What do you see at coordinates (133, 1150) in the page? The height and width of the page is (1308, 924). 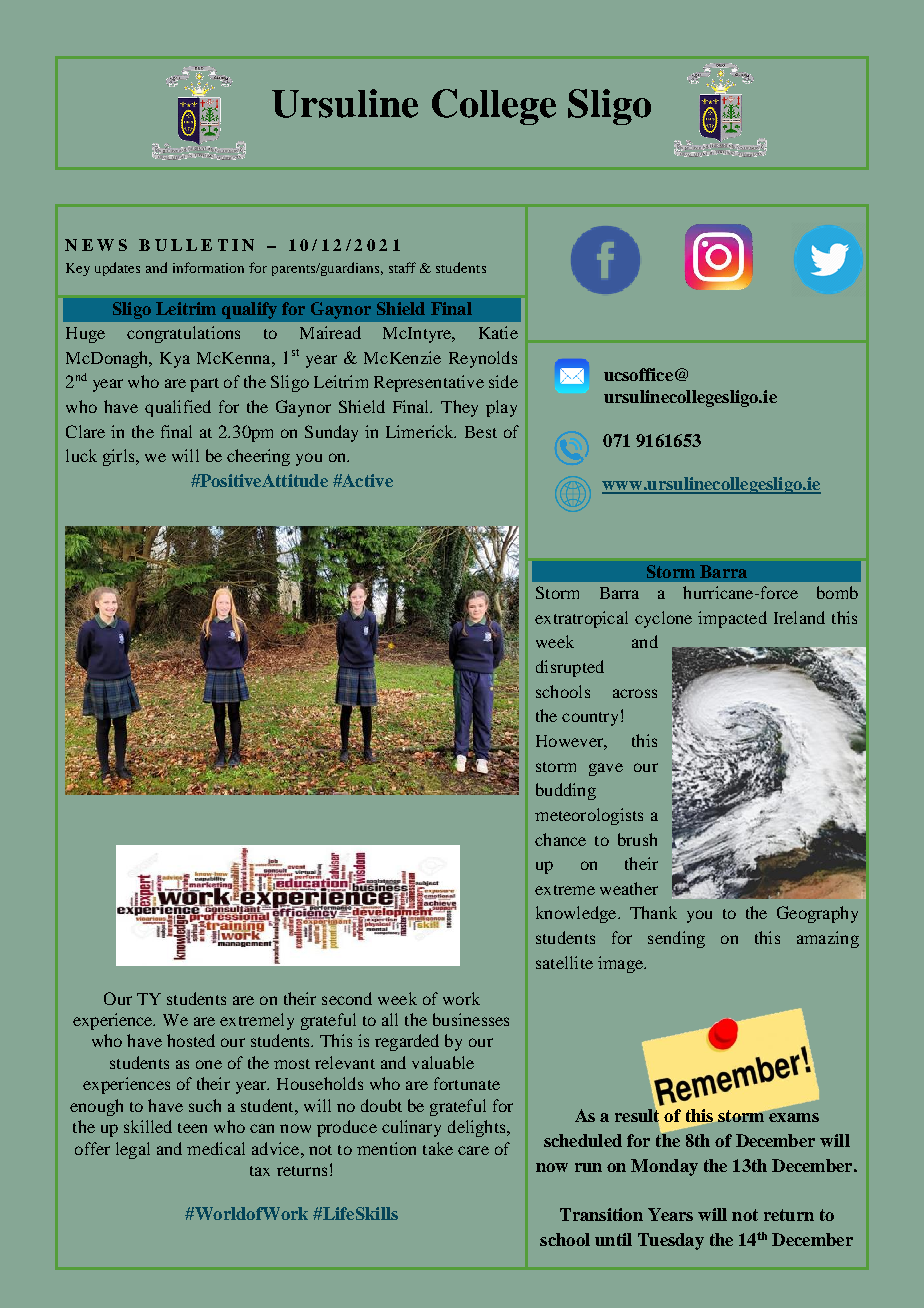 I see `legal` at bounding box center [133, 1150].
